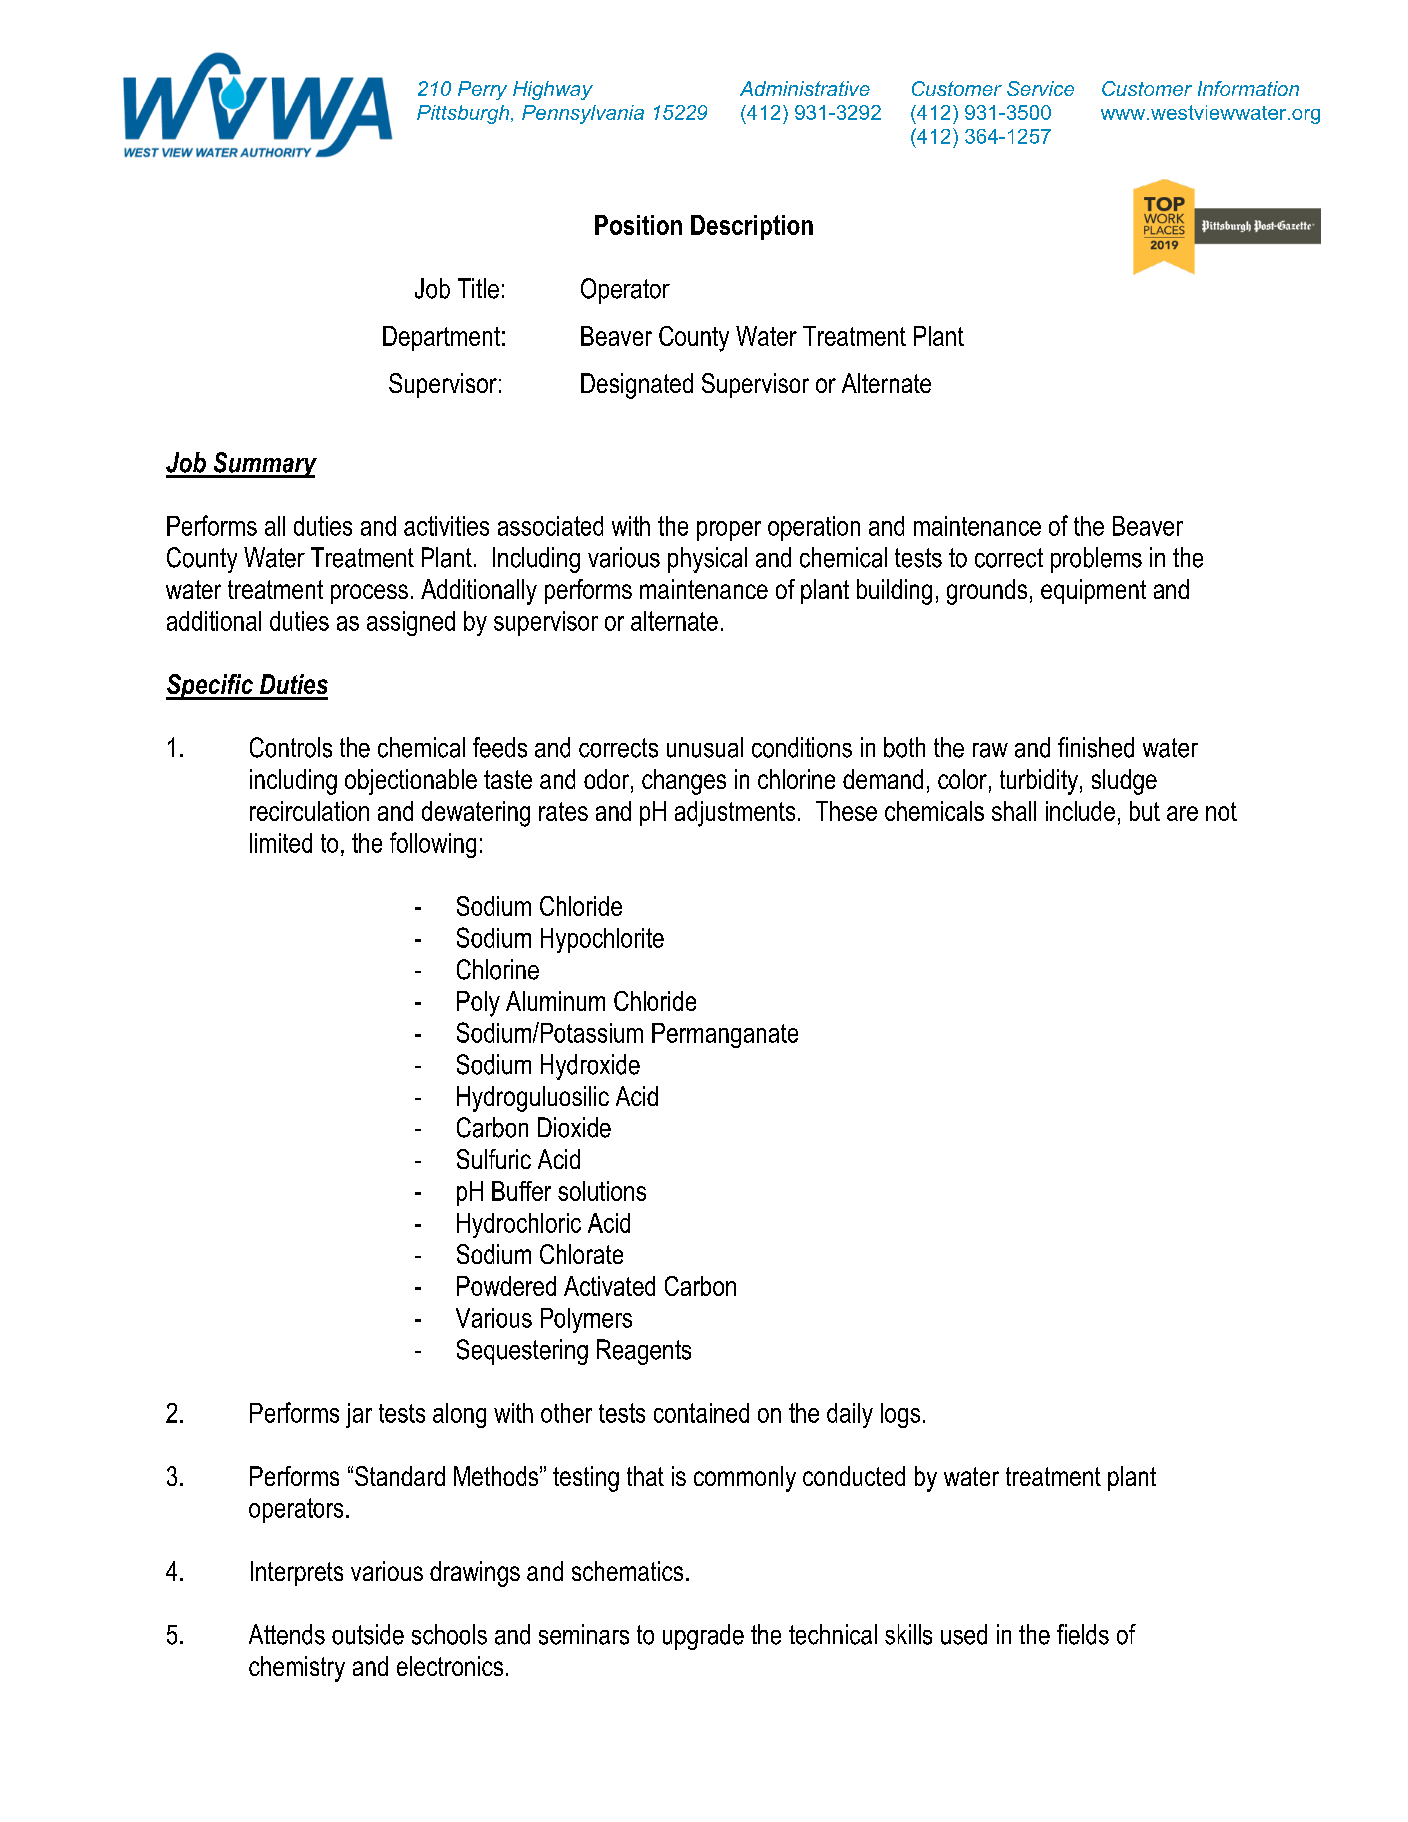 Image resolution: width=1408 pixels, height=1822 pixels. What do you see at coordinates (291, 747) in the screenshot?
I see `Controls` at bounding box center [291, 747].
